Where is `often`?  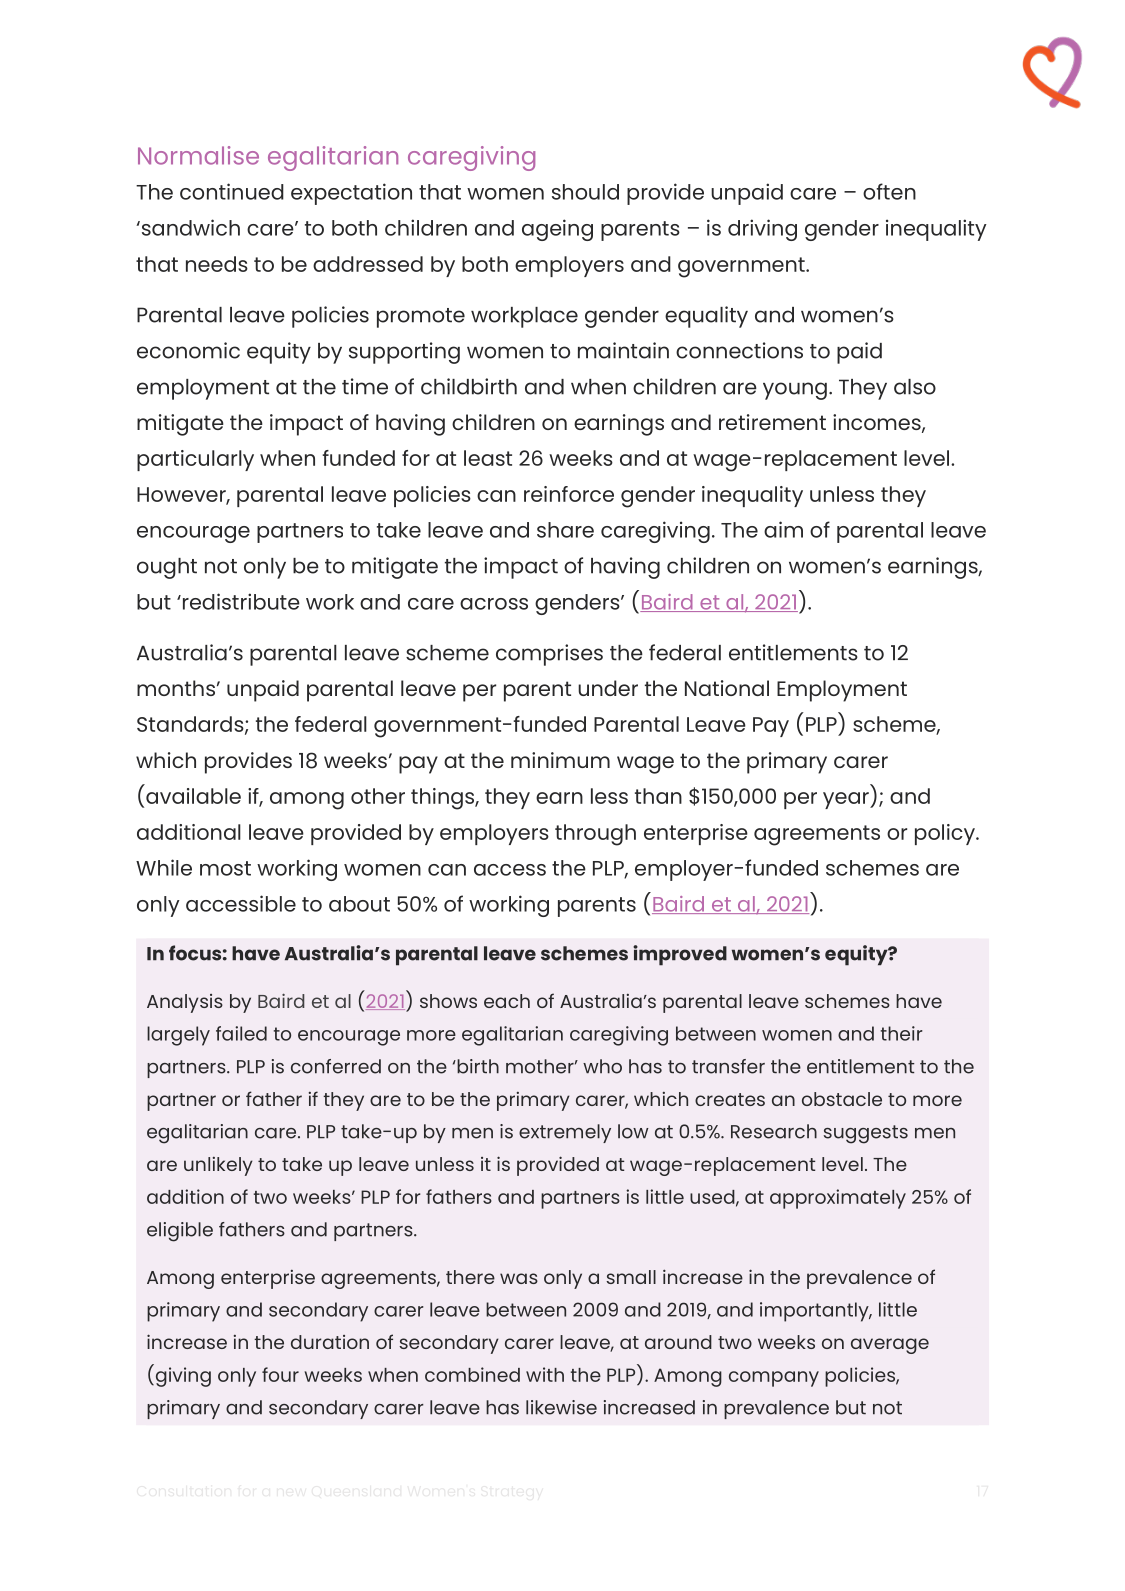
often is located at coordinates (889, 191).
